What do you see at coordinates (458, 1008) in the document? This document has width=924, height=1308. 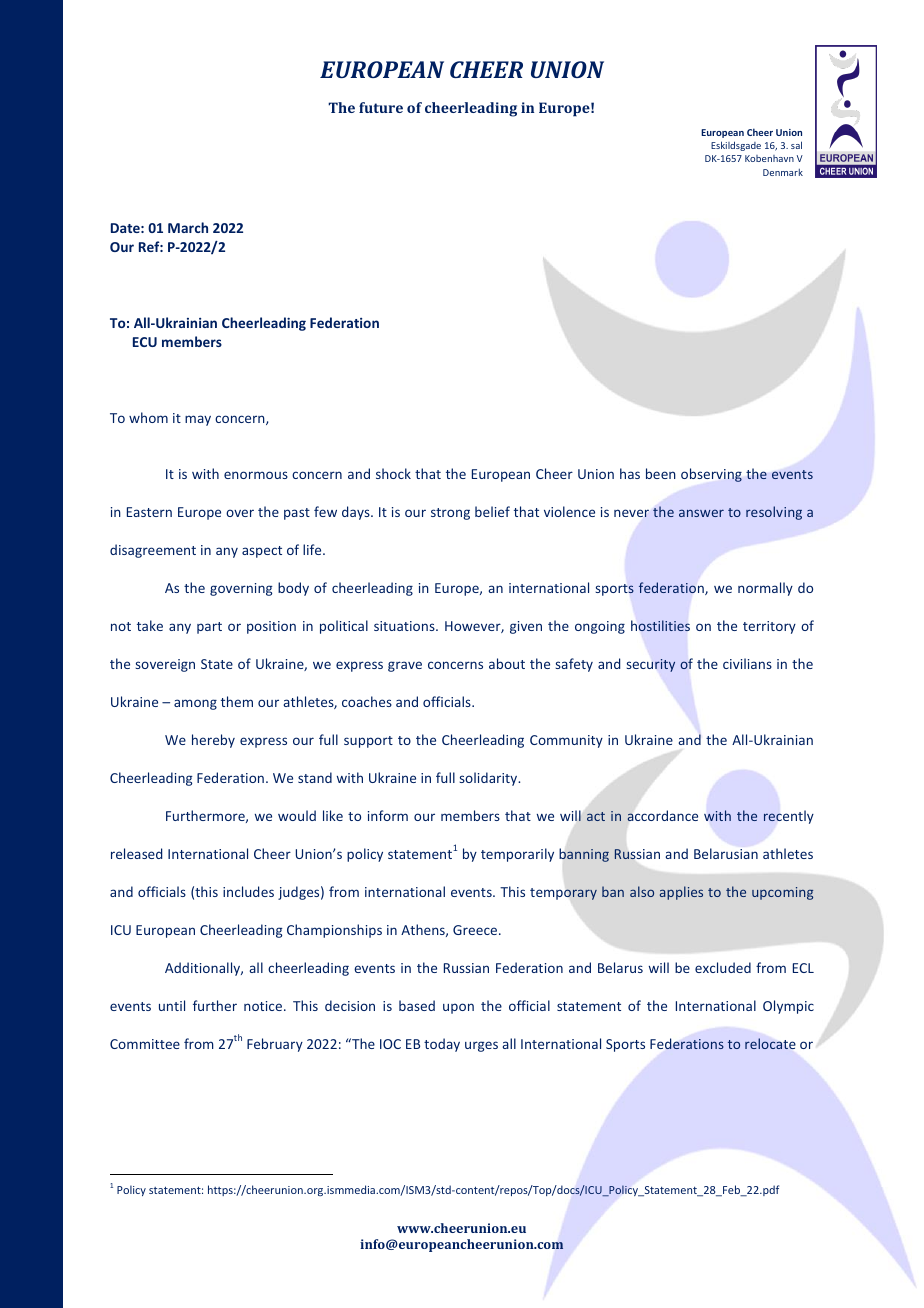 I see `upon` at bounding box center [458, 1008].
